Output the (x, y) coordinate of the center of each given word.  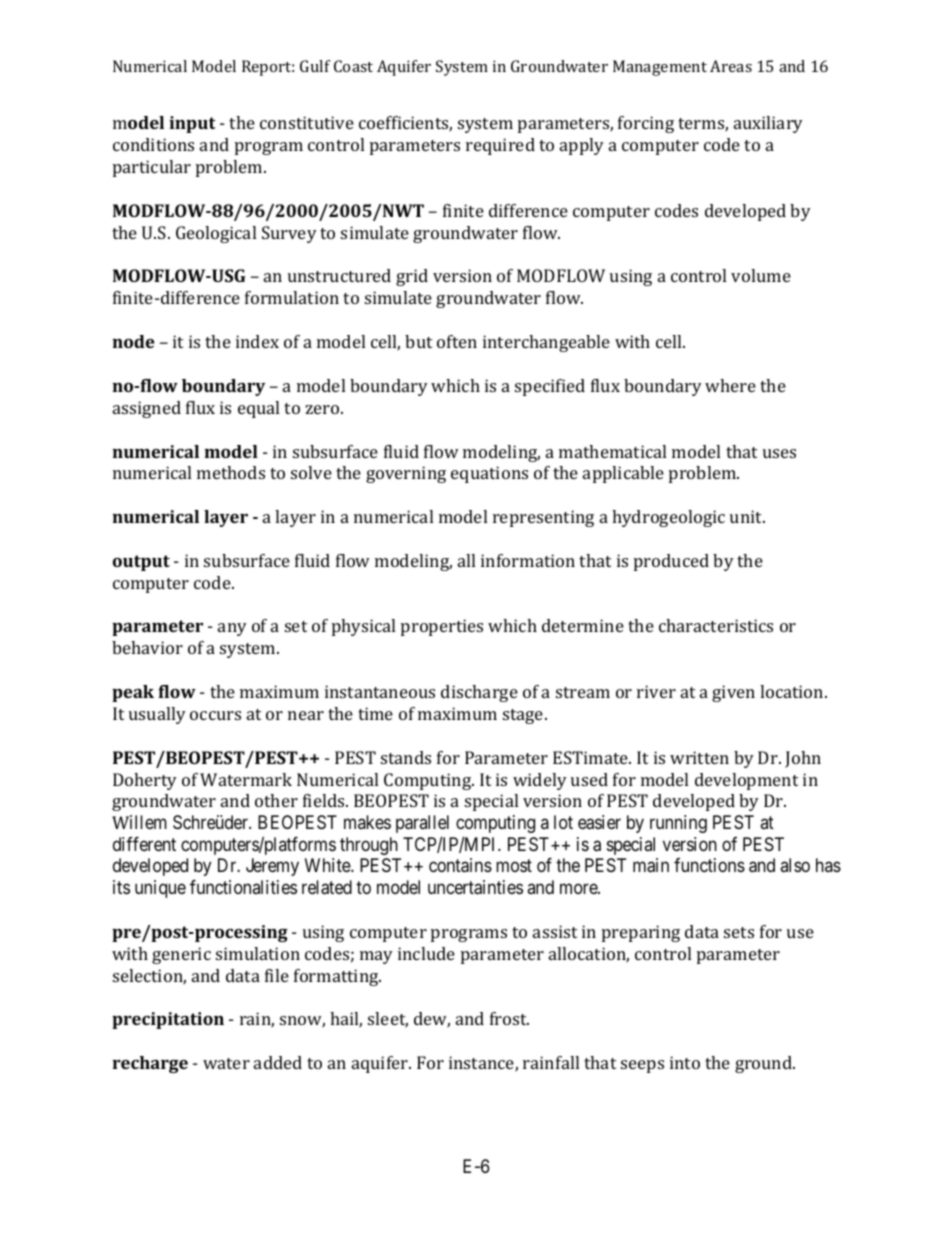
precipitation (168, 1020)
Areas (731, 66)
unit (747, 516)
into (685, 1062)
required (500, 146)
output (141, 563)
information (528, 560)
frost (509, 1018)
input (192, 124)
